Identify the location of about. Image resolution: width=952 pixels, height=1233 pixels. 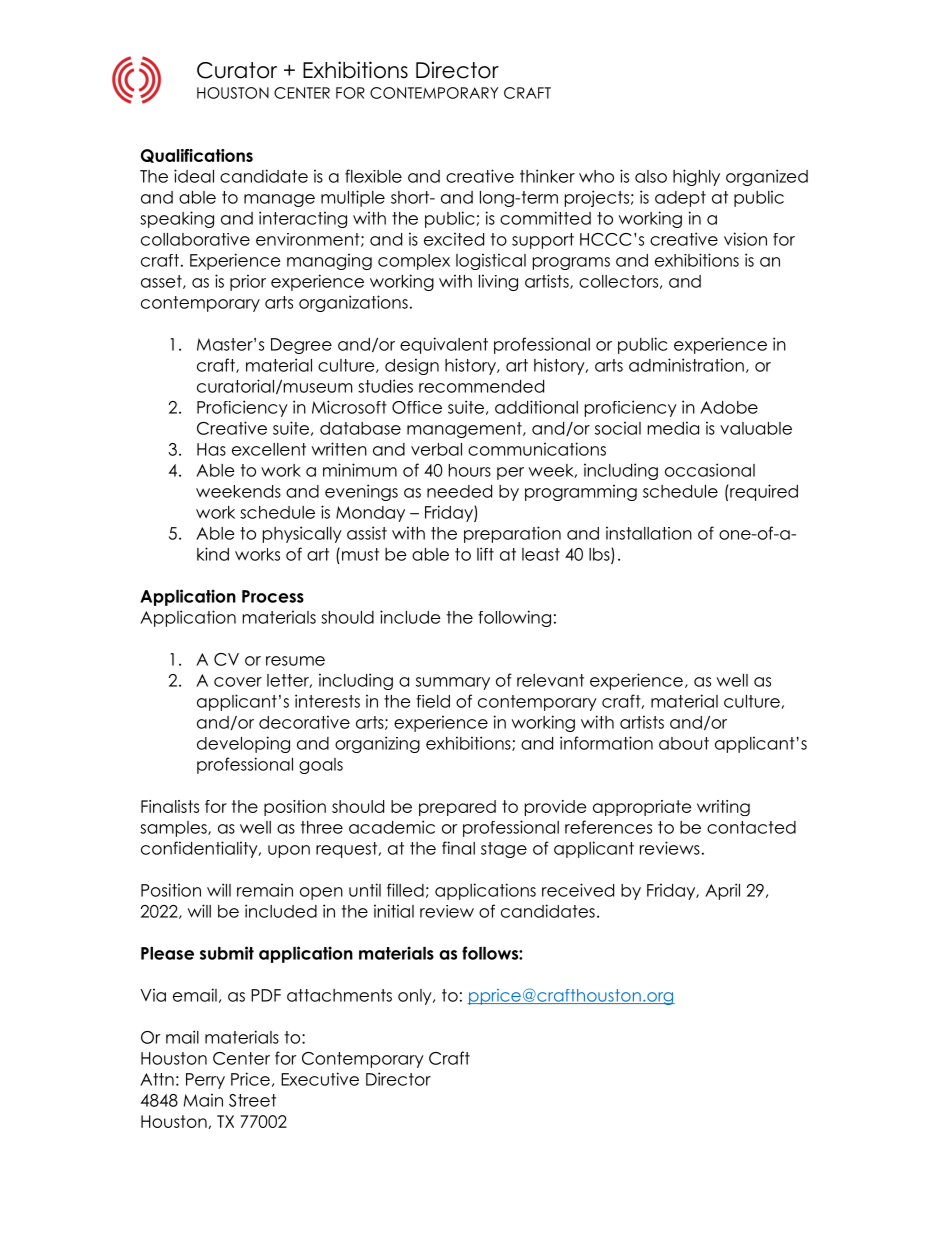
(684, 743).
